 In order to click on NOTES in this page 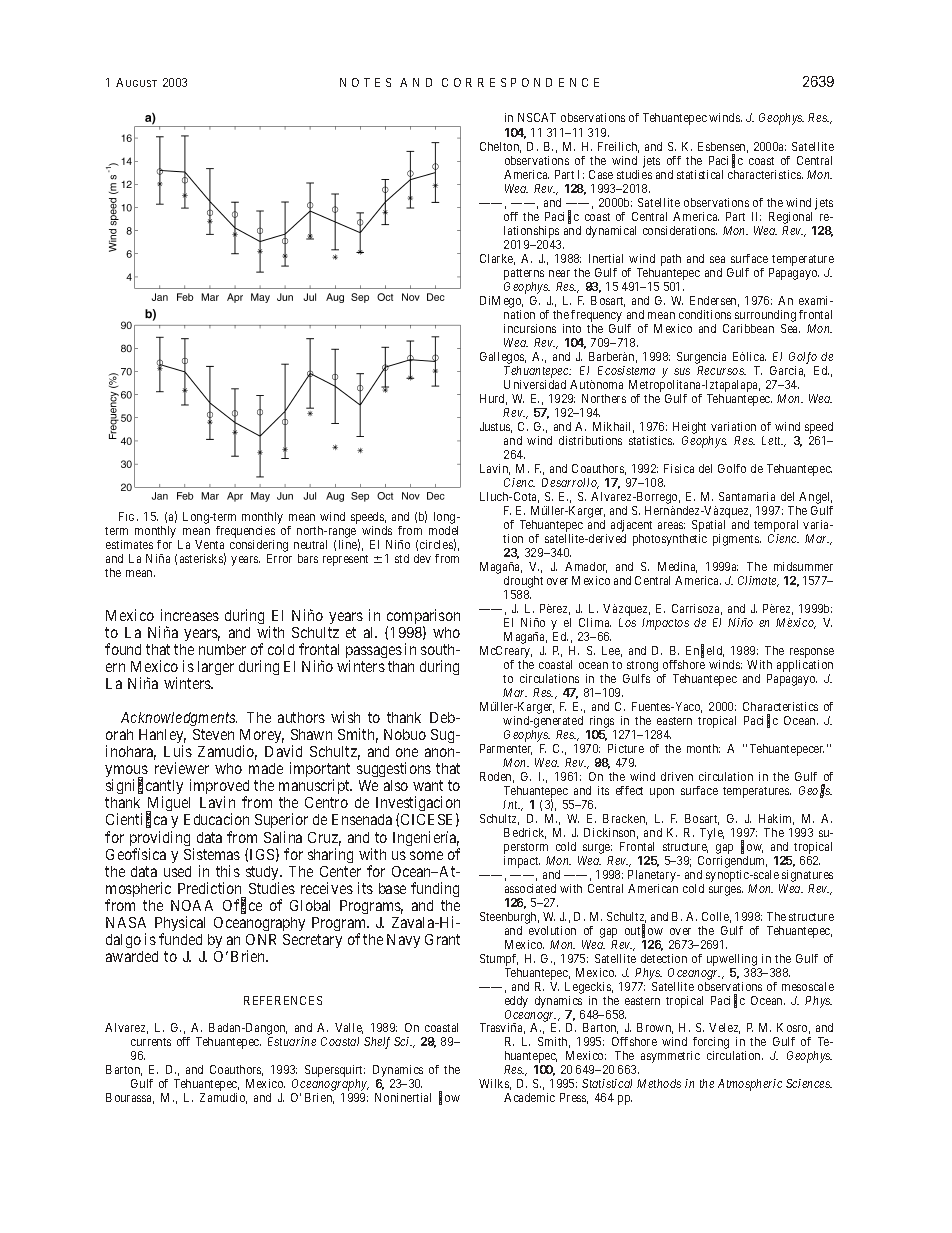, I will do `click(365, 82)`.
